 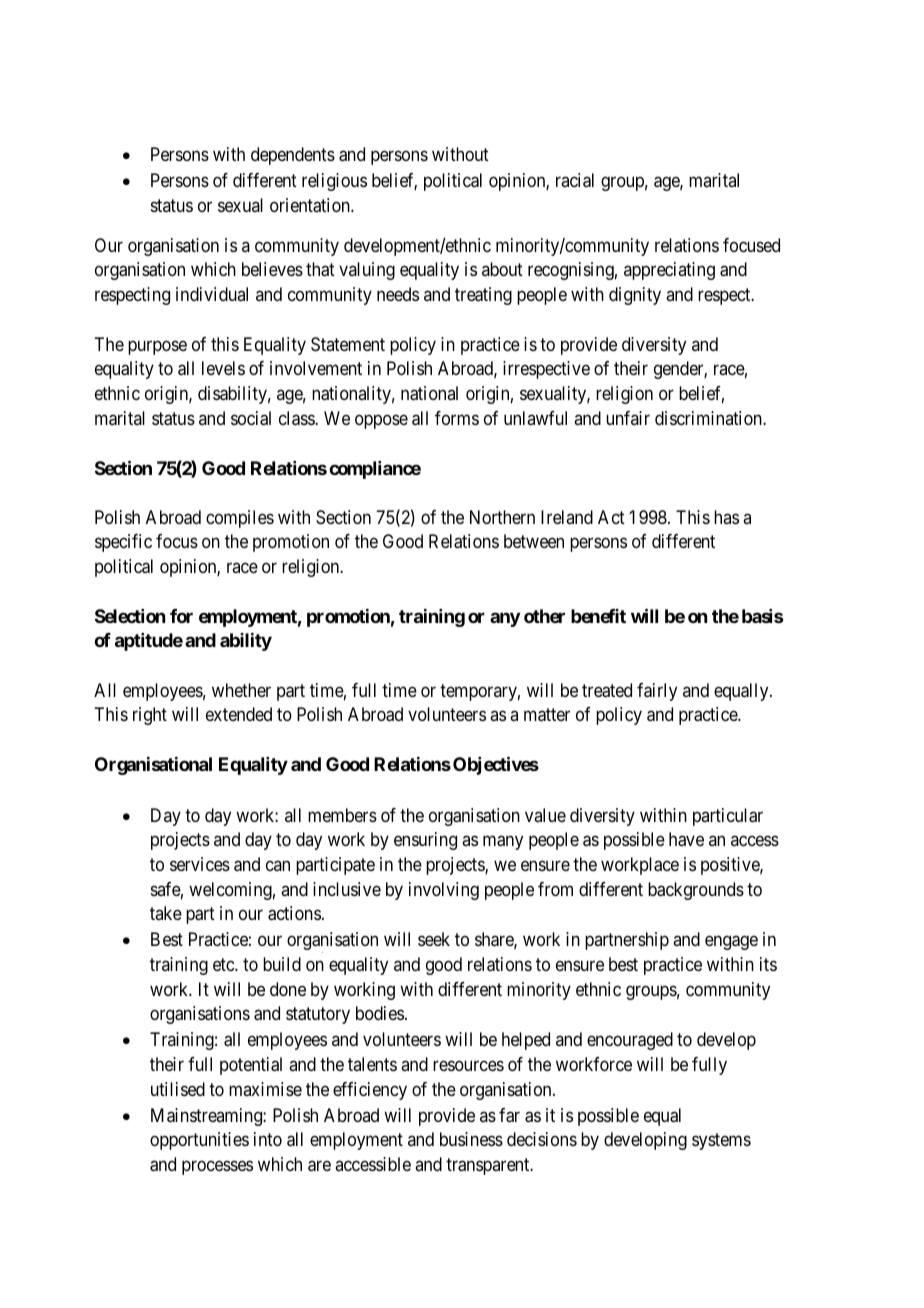 What do you see at coordinates (293, 156) in the screenshot?
I see `dependents` at bounding box center [293, 156].
